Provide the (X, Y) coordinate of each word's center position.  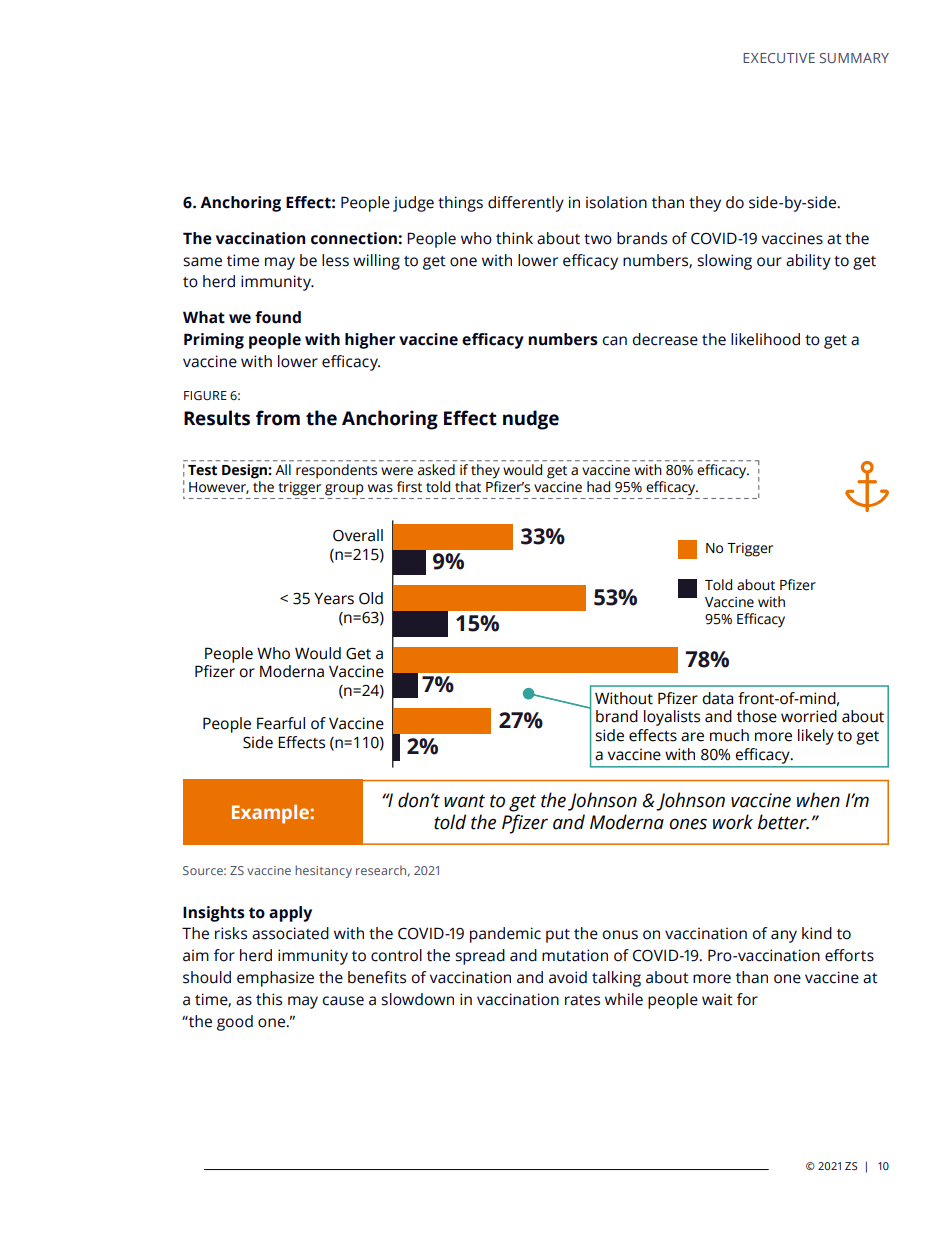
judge (413, 204)
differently (526, 204)
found (278, 317)
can (614, 341)
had (598, 487)
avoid (568, 977)
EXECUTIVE (779, 58)
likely (816, 737)
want (464, 801)
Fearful (281, 723)
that (468, 487)
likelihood (765, 339)
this (269, 999)
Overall (358, 535)
